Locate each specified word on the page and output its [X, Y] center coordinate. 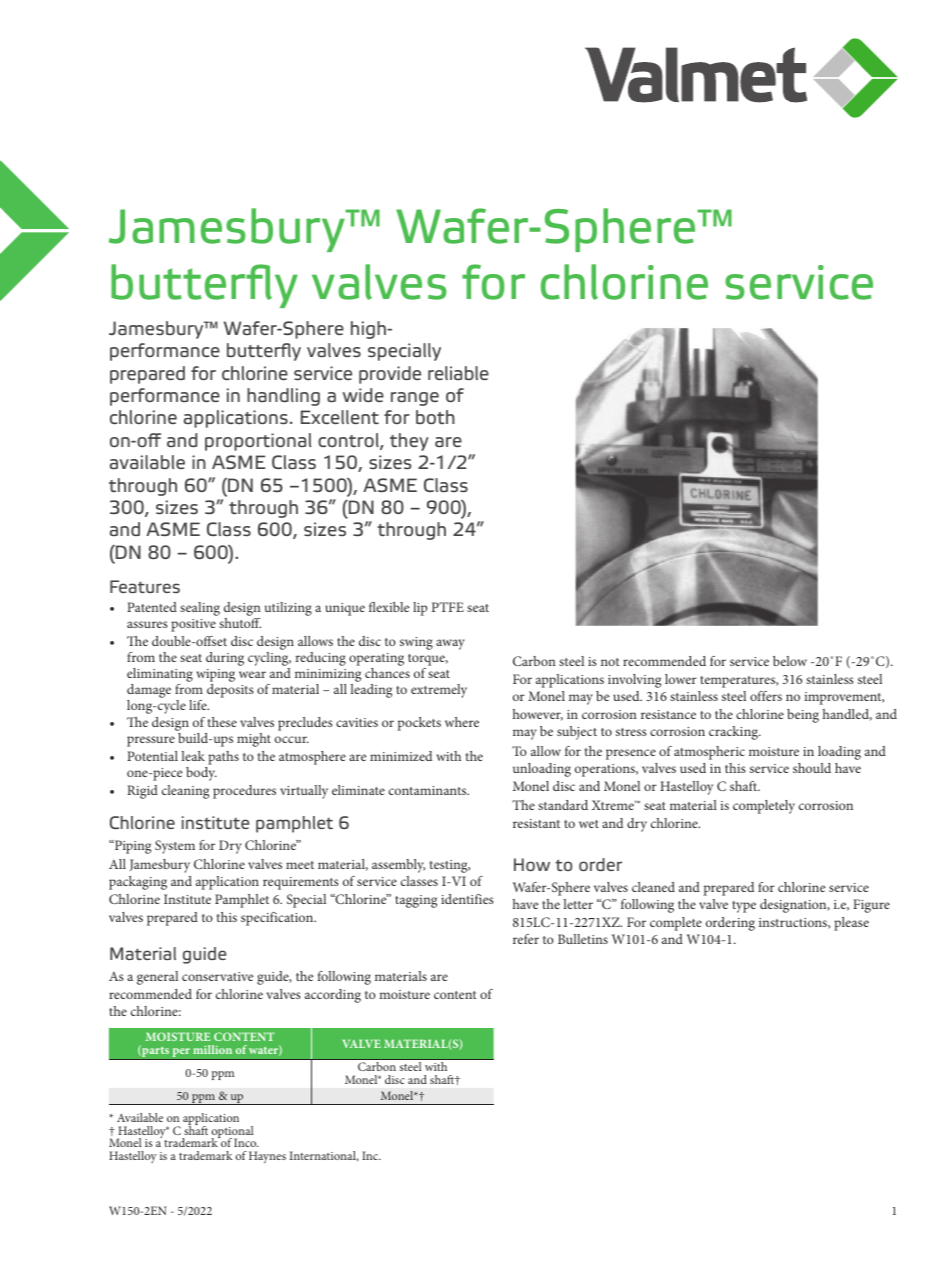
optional [233, 1133]
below [790, 661]
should [812, 768]
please [851, 924]
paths [223, 758]
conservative [217, 976]
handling [283, 397]
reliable [458, 373]
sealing [200, 609]
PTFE [448, 607]
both [435, 417]
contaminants [429, 790]
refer [526, 939]
